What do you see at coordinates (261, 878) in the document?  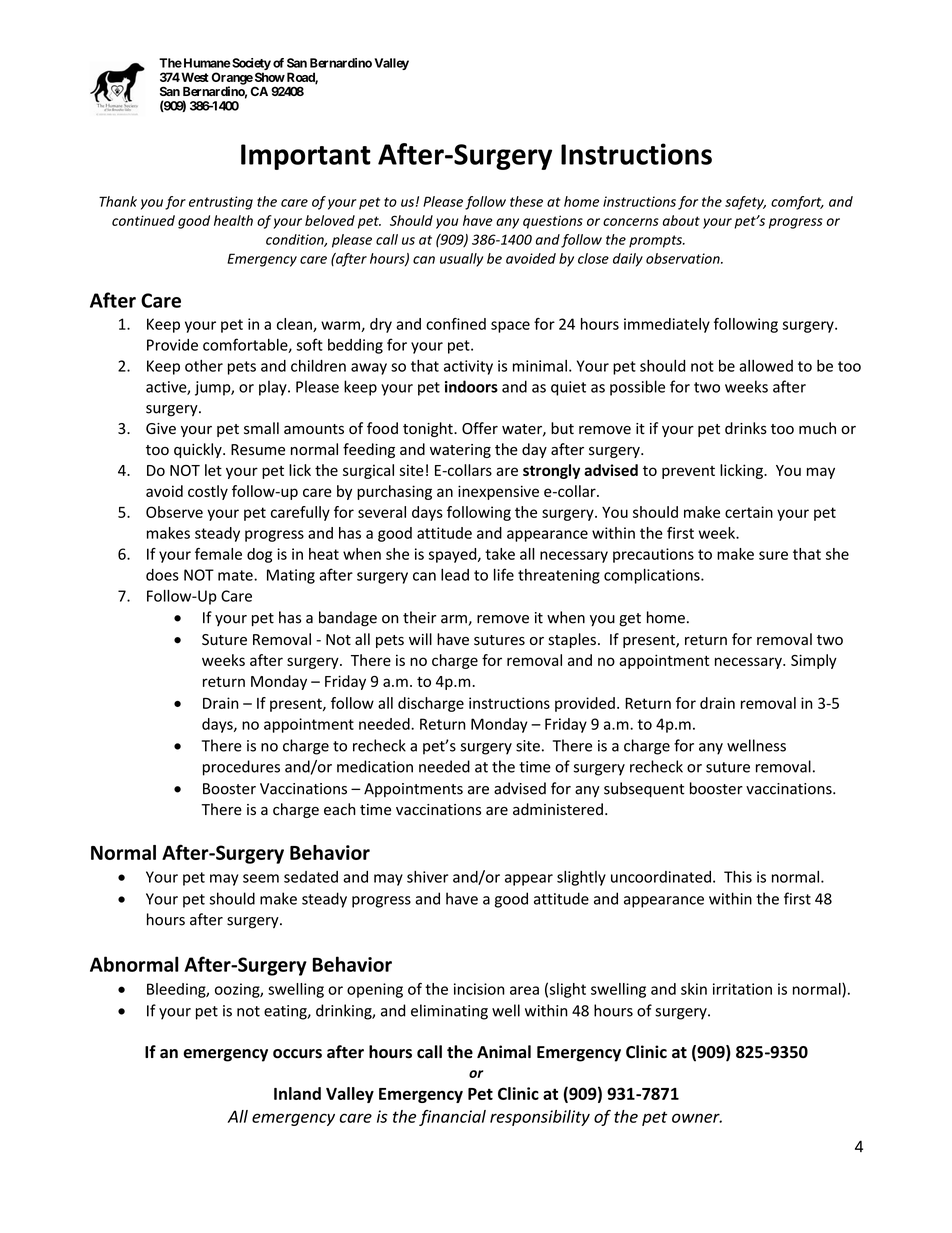 I see `seem` at bounding box center [261, 878].
